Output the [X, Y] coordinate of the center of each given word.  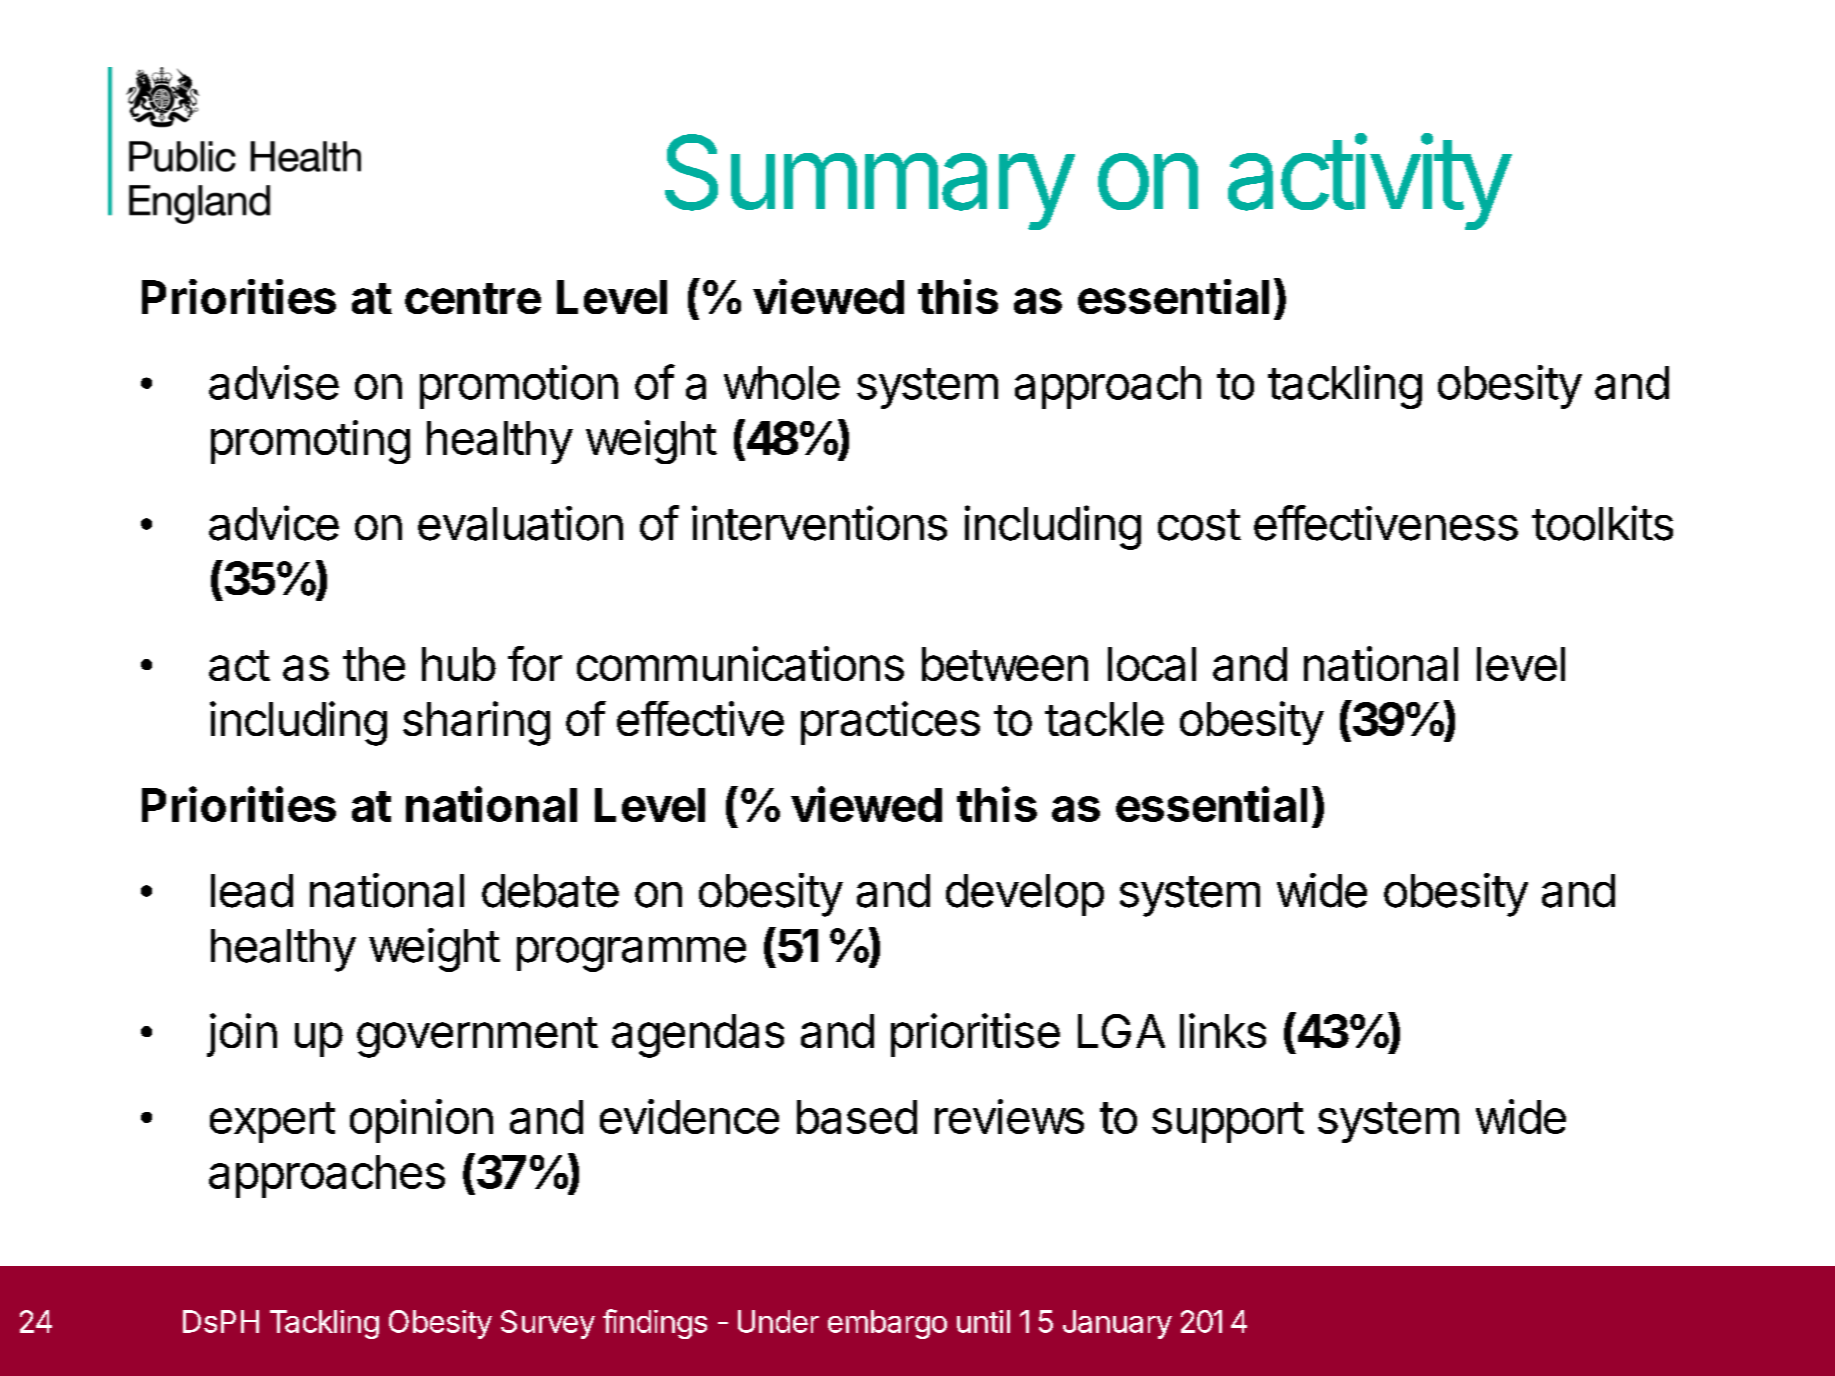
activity [1369, 182]
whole [782, 383]
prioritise [975, 1035]
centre [473, 298]
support [1228, 1122]
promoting [310, 442]
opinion [421, 1121]
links [1223, 1030]
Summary [869, 182]
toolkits [1602, 523]
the [374, 664]
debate [550, 891]
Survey [548, 1324]
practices [890, 723]
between [1005, 664]
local [1152, 664]
